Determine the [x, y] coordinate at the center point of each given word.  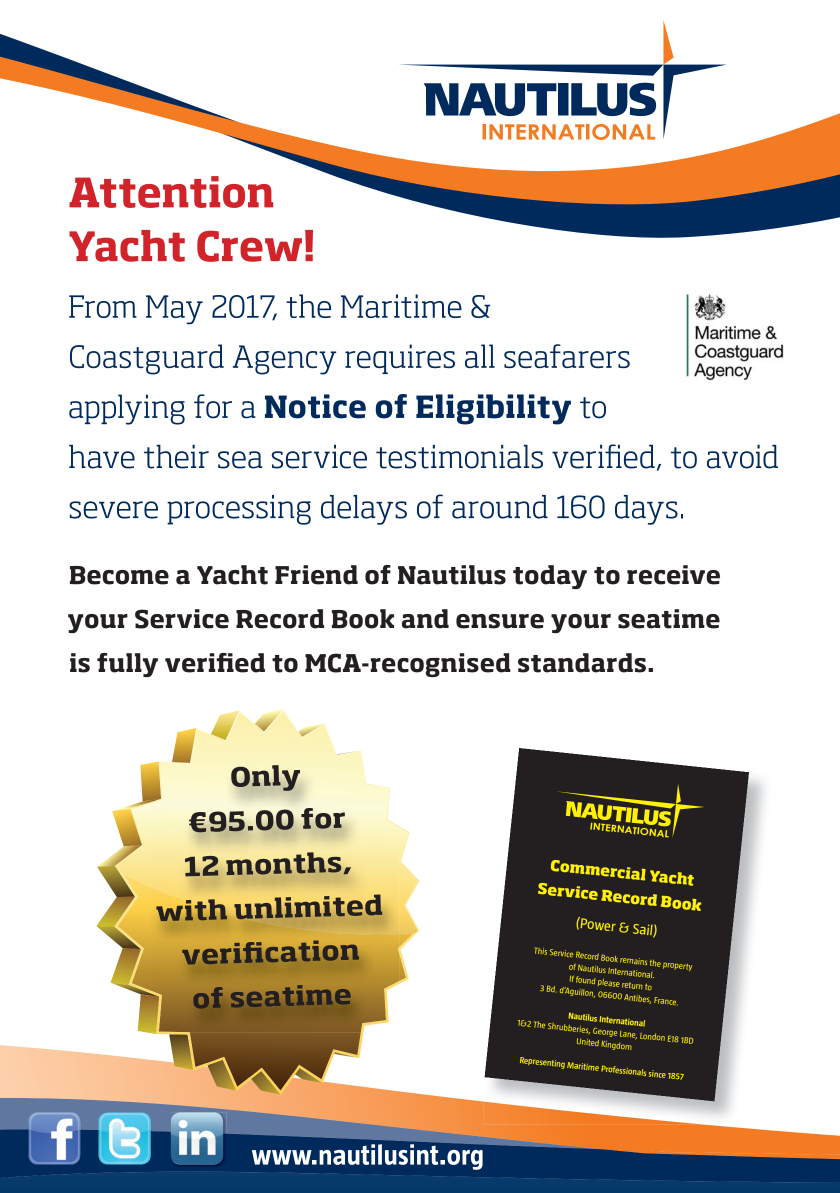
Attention [171, 192]
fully [127, 665]
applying [127, 409]
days [646, 510]
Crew [249, 246]
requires [400, 359]
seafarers [567, 356]
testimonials [459, 457]
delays [364, 510]
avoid [742, 457]
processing [239, 510]
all [480, 356]
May [174, 310]
